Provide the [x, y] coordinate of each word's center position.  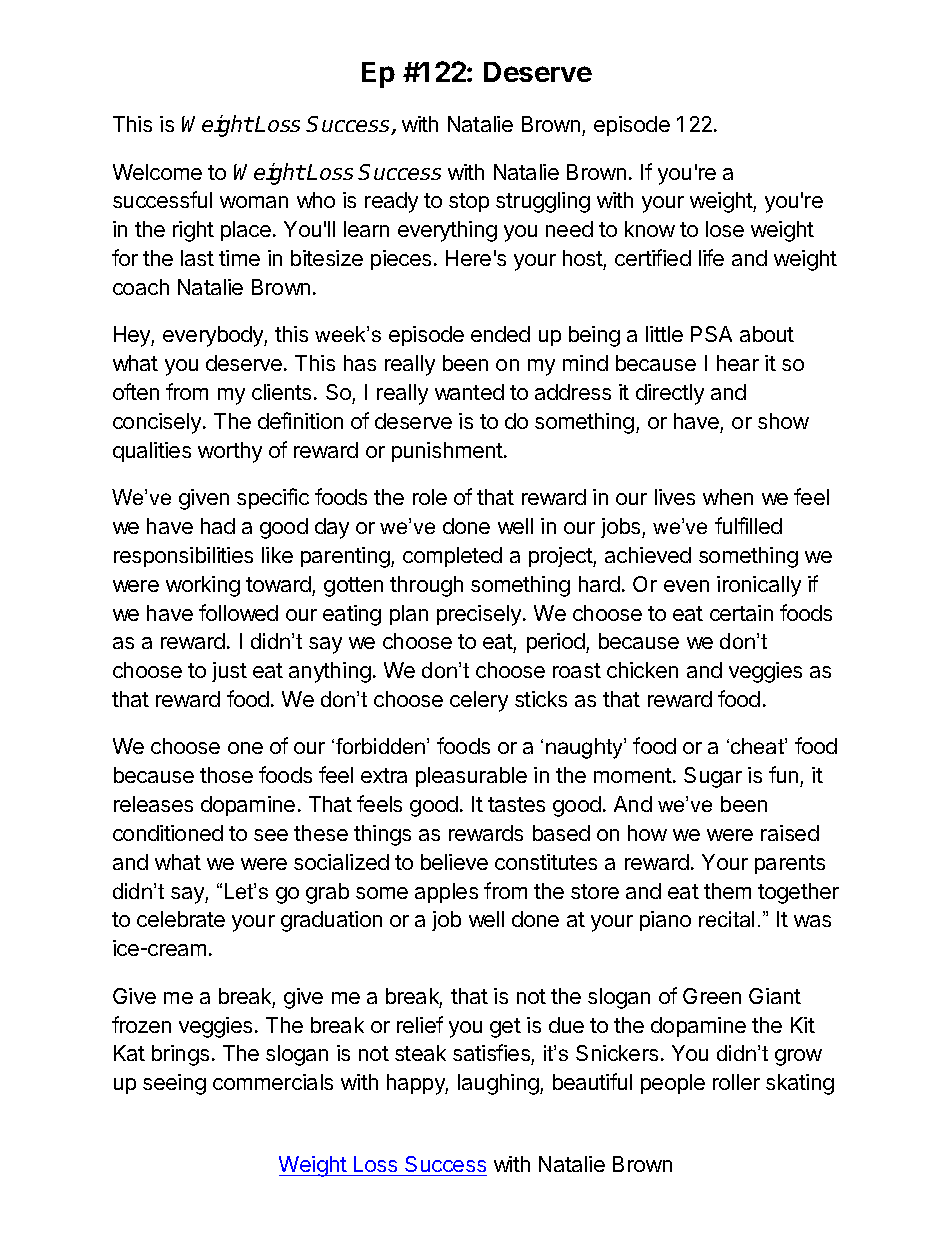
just [229, 672]
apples [446, 893]
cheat [758, 746]
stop [469, 202]
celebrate [181, 919]
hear [738, 363]
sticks [541, 699]
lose [725, 229]
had [218, 526]
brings [180, 1055]
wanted [469, 392]
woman [254, 202]
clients [283, 392]
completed [452, 557]
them [727, 891]
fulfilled [748, 525]
